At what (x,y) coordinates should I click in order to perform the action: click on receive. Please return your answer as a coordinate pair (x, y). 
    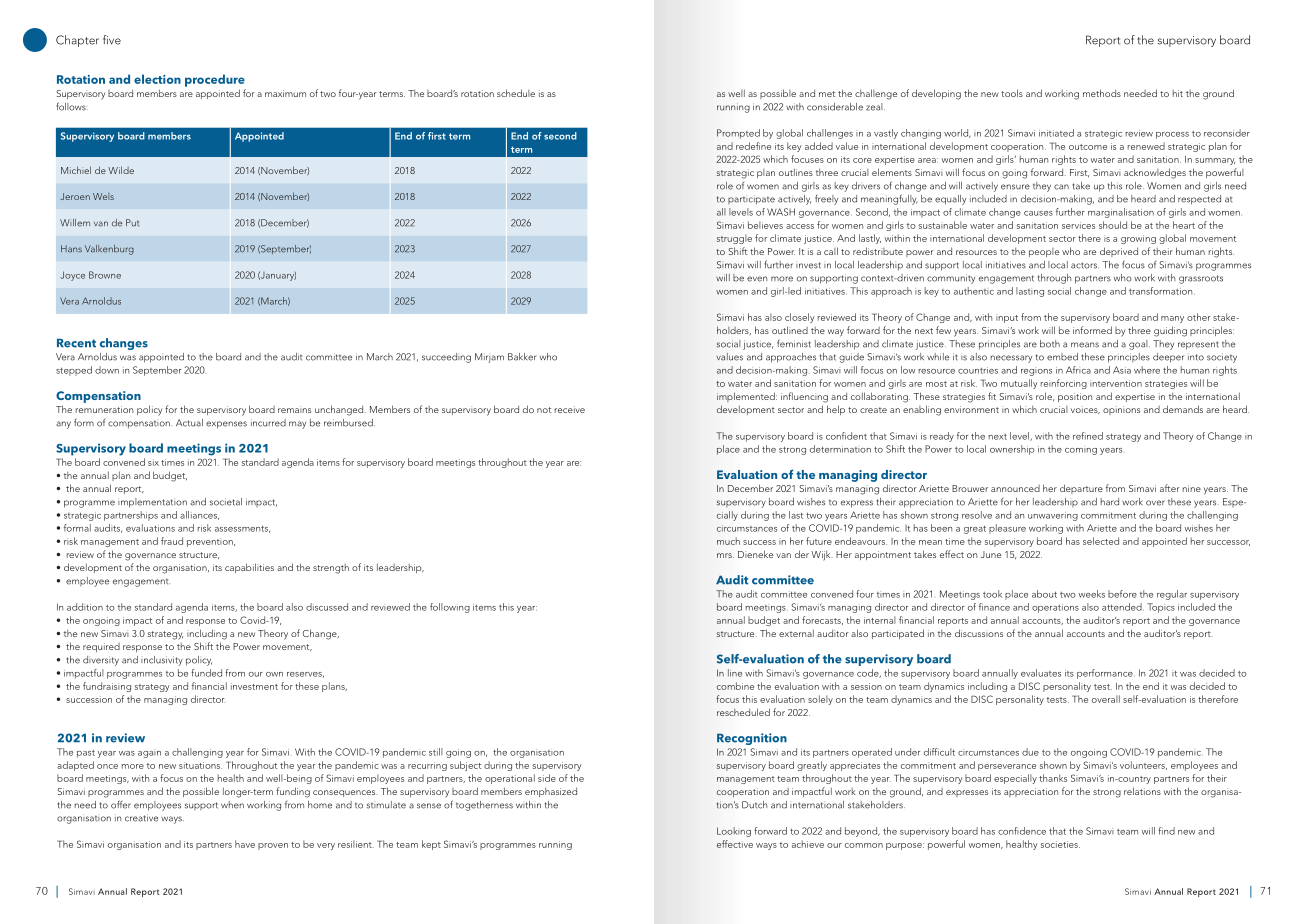
    Looking at the image, I should click on (570, 409).
